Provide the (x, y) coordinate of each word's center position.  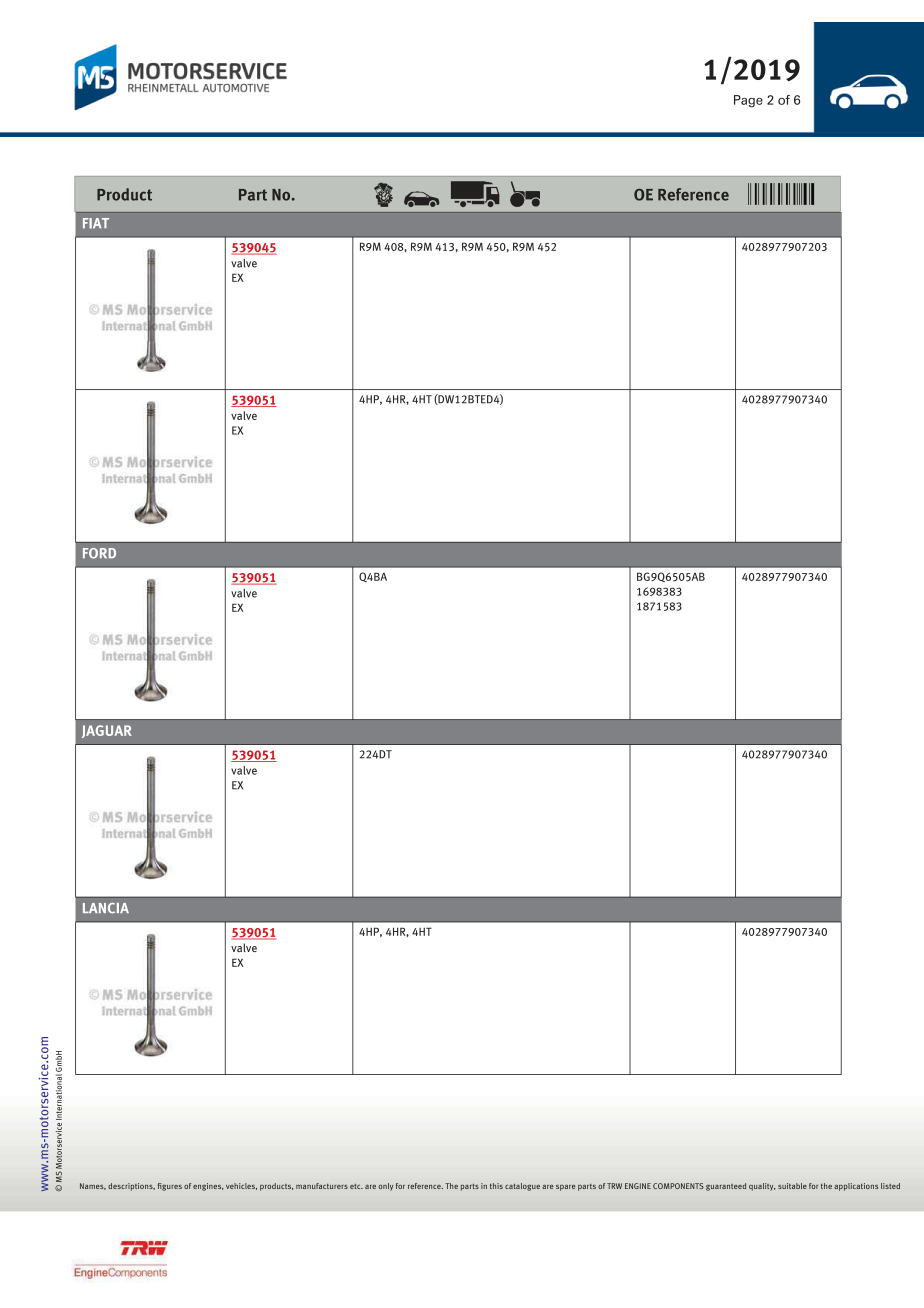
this (496, 1186)
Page (748, 101)
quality (762, 1187)
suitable (792, 1186)
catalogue (522, 1187)
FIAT (96, 223)
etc (356, 1186)
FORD (99, 553)
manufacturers (322, 1186)
